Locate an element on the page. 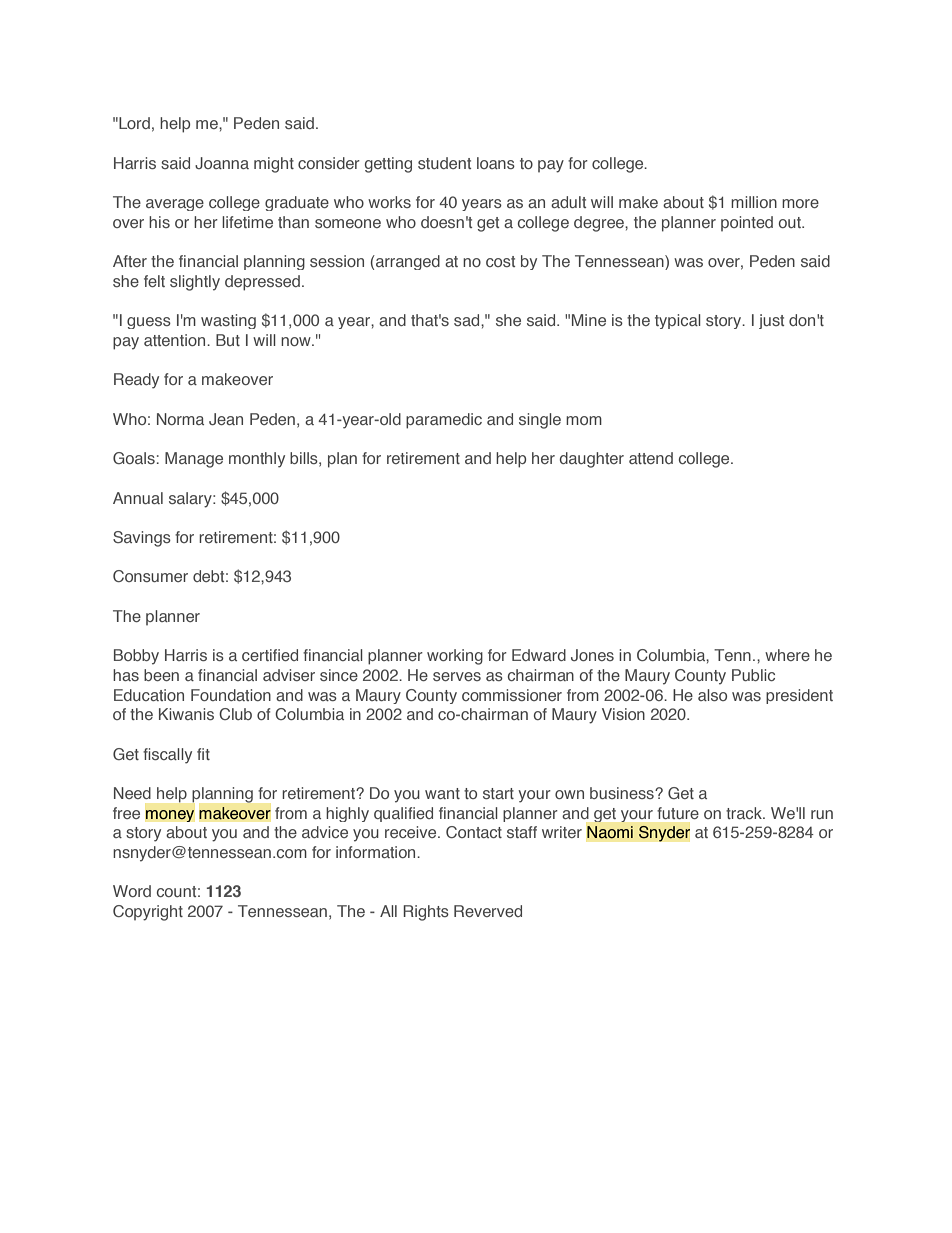 The height and width of the page is (1233, 952). working is located at coordinates (455, 657).
